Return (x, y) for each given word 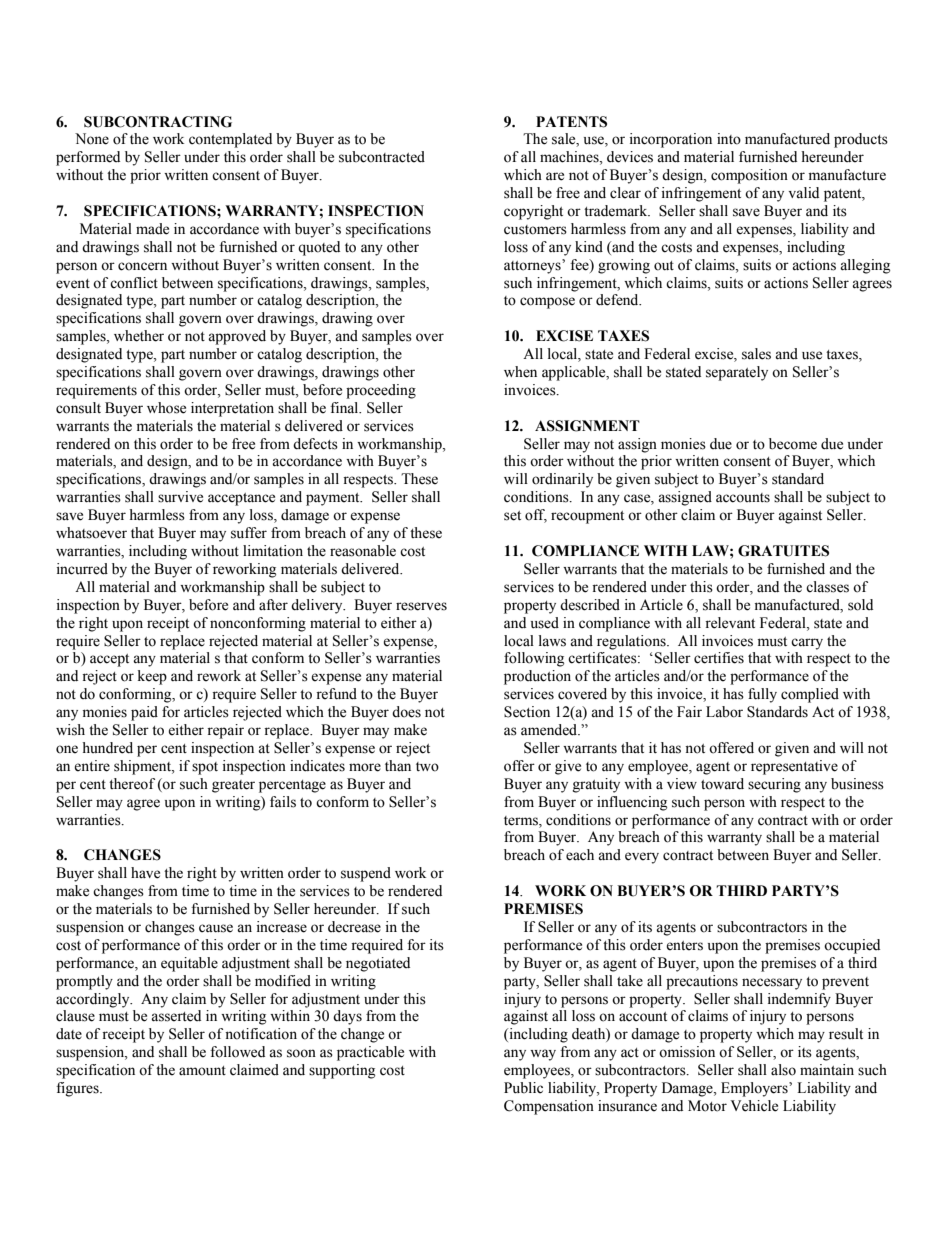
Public (523, 1088)
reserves (421, 606)
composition (749, 176)
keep (152, 677)
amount (202, 1071)
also (783, 1070)
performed (88, 158)
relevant (730, 623)
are (555, 176)
